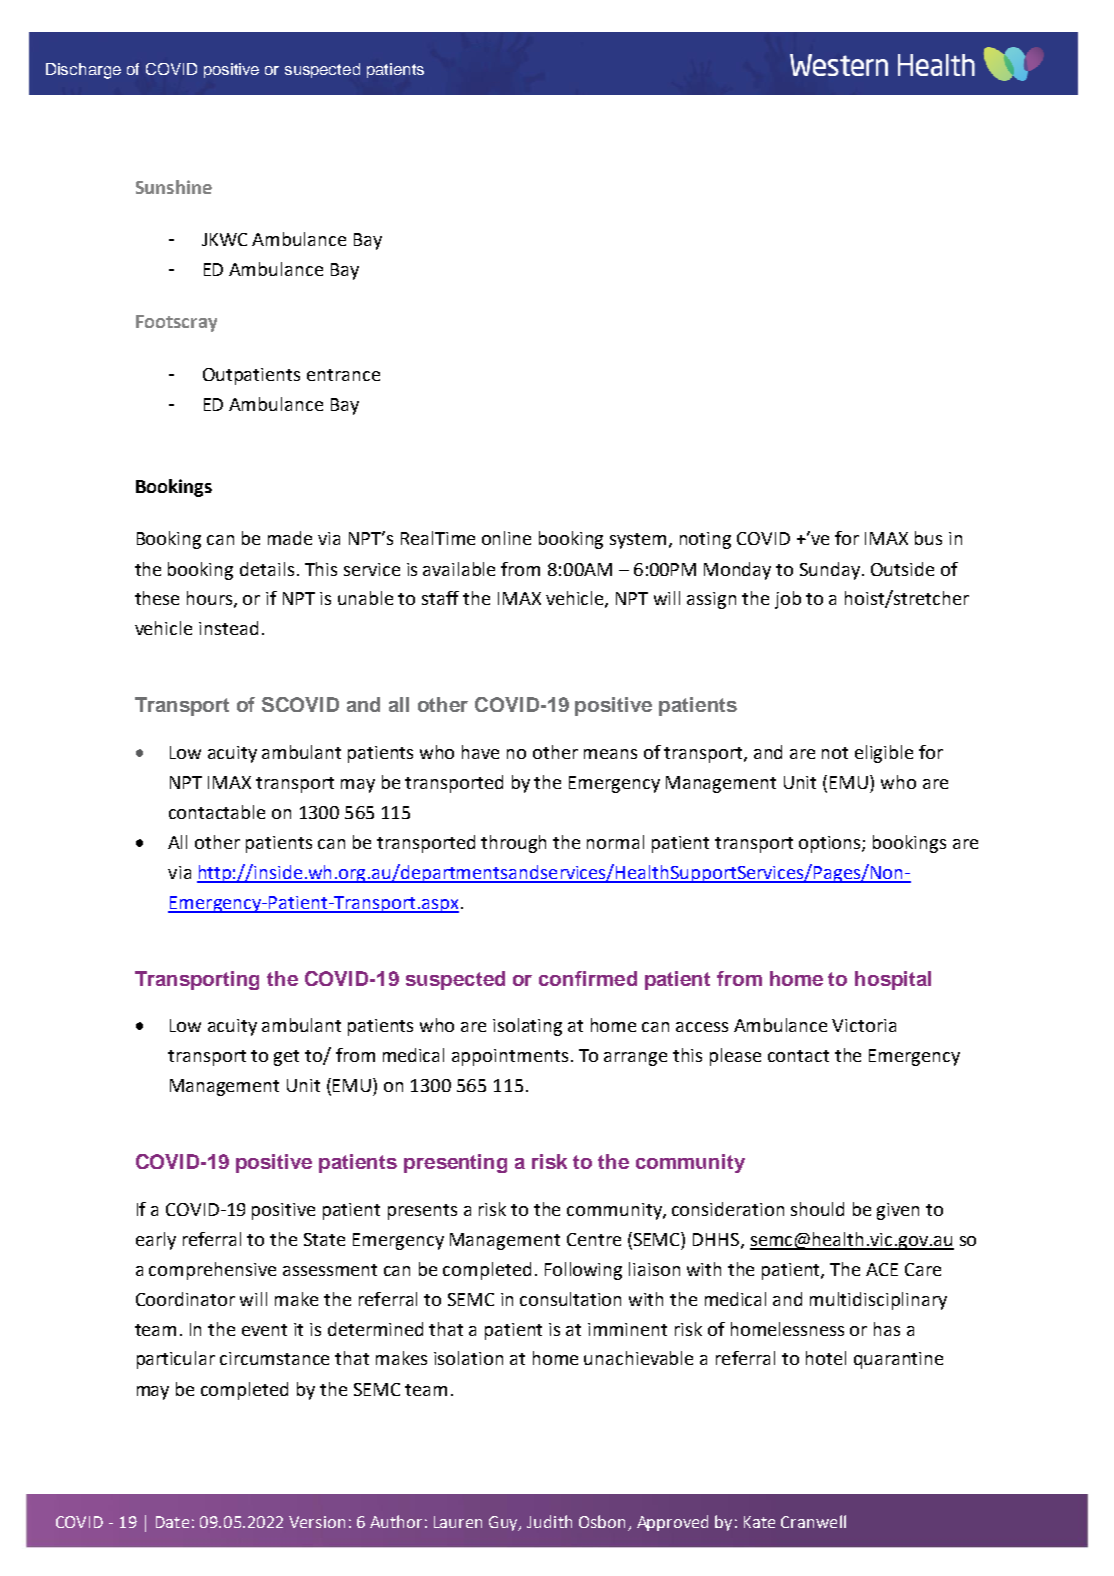  What do you see at coordinates (172, 1522) in the image?
I see `Date` at bounding box center [172, 1522].
